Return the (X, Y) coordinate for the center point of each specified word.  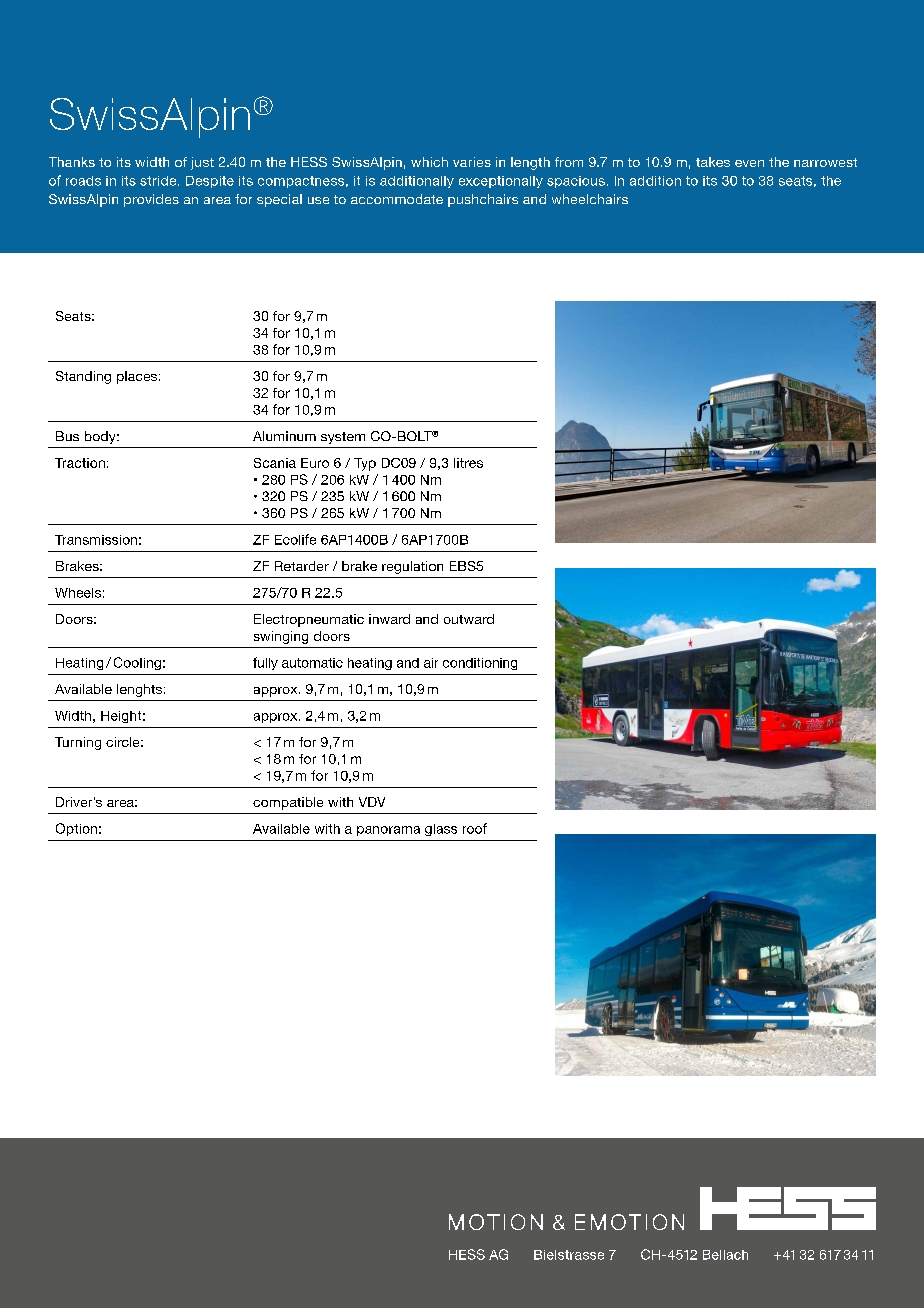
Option (76, 829)
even (749, 163)
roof (475, 828)
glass (441, 830)
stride (159, 181)
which (429, 162)
